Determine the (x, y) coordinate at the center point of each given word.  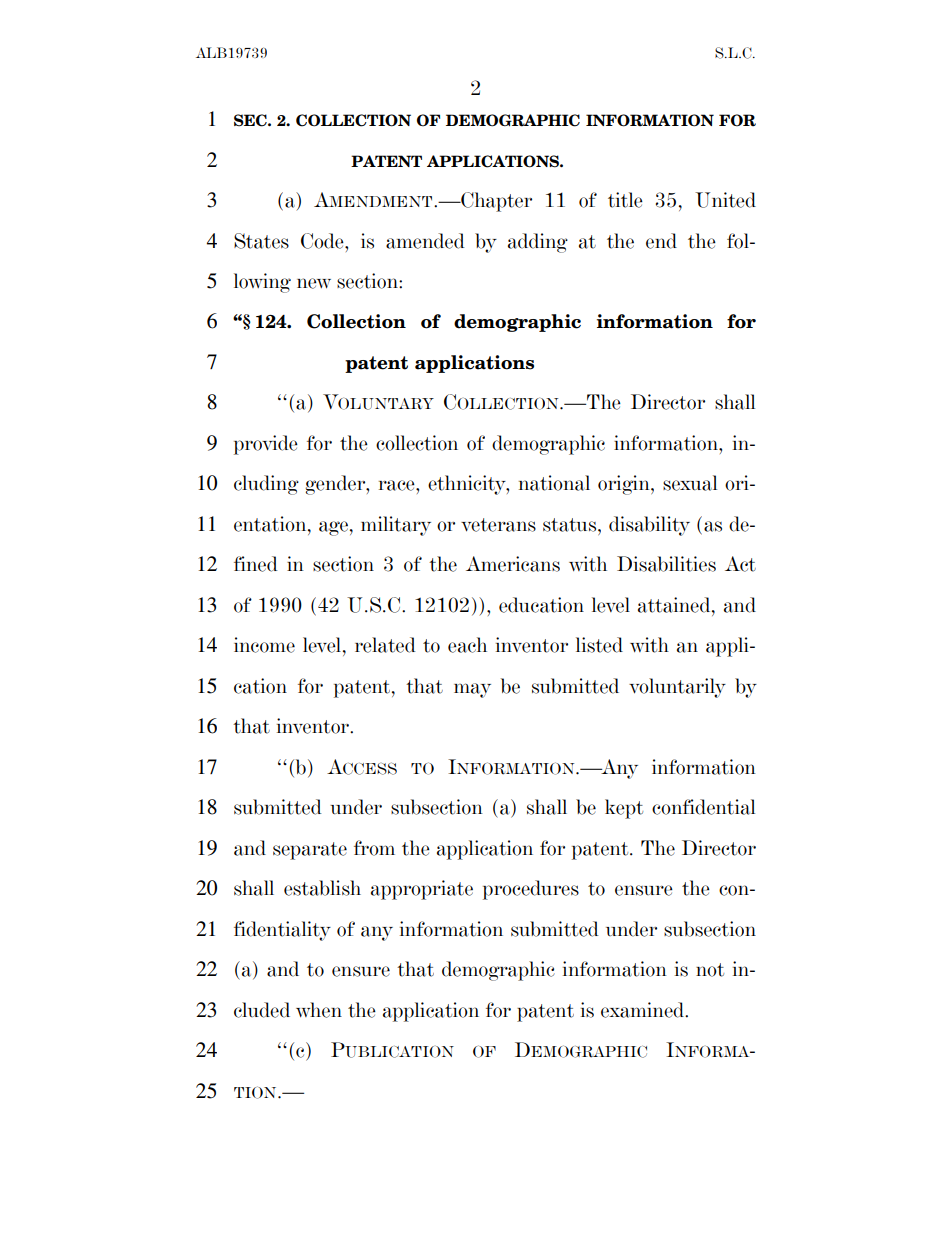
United (725, 200)
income (264, 645)
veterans (498, 525)
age (333, 528)
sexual (690, 483)
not (710, 970)
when (319, 1010)
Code (323, 241)
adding (538, 243)
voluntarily (677, 688)
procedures (531, 890)
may (472, 690)
